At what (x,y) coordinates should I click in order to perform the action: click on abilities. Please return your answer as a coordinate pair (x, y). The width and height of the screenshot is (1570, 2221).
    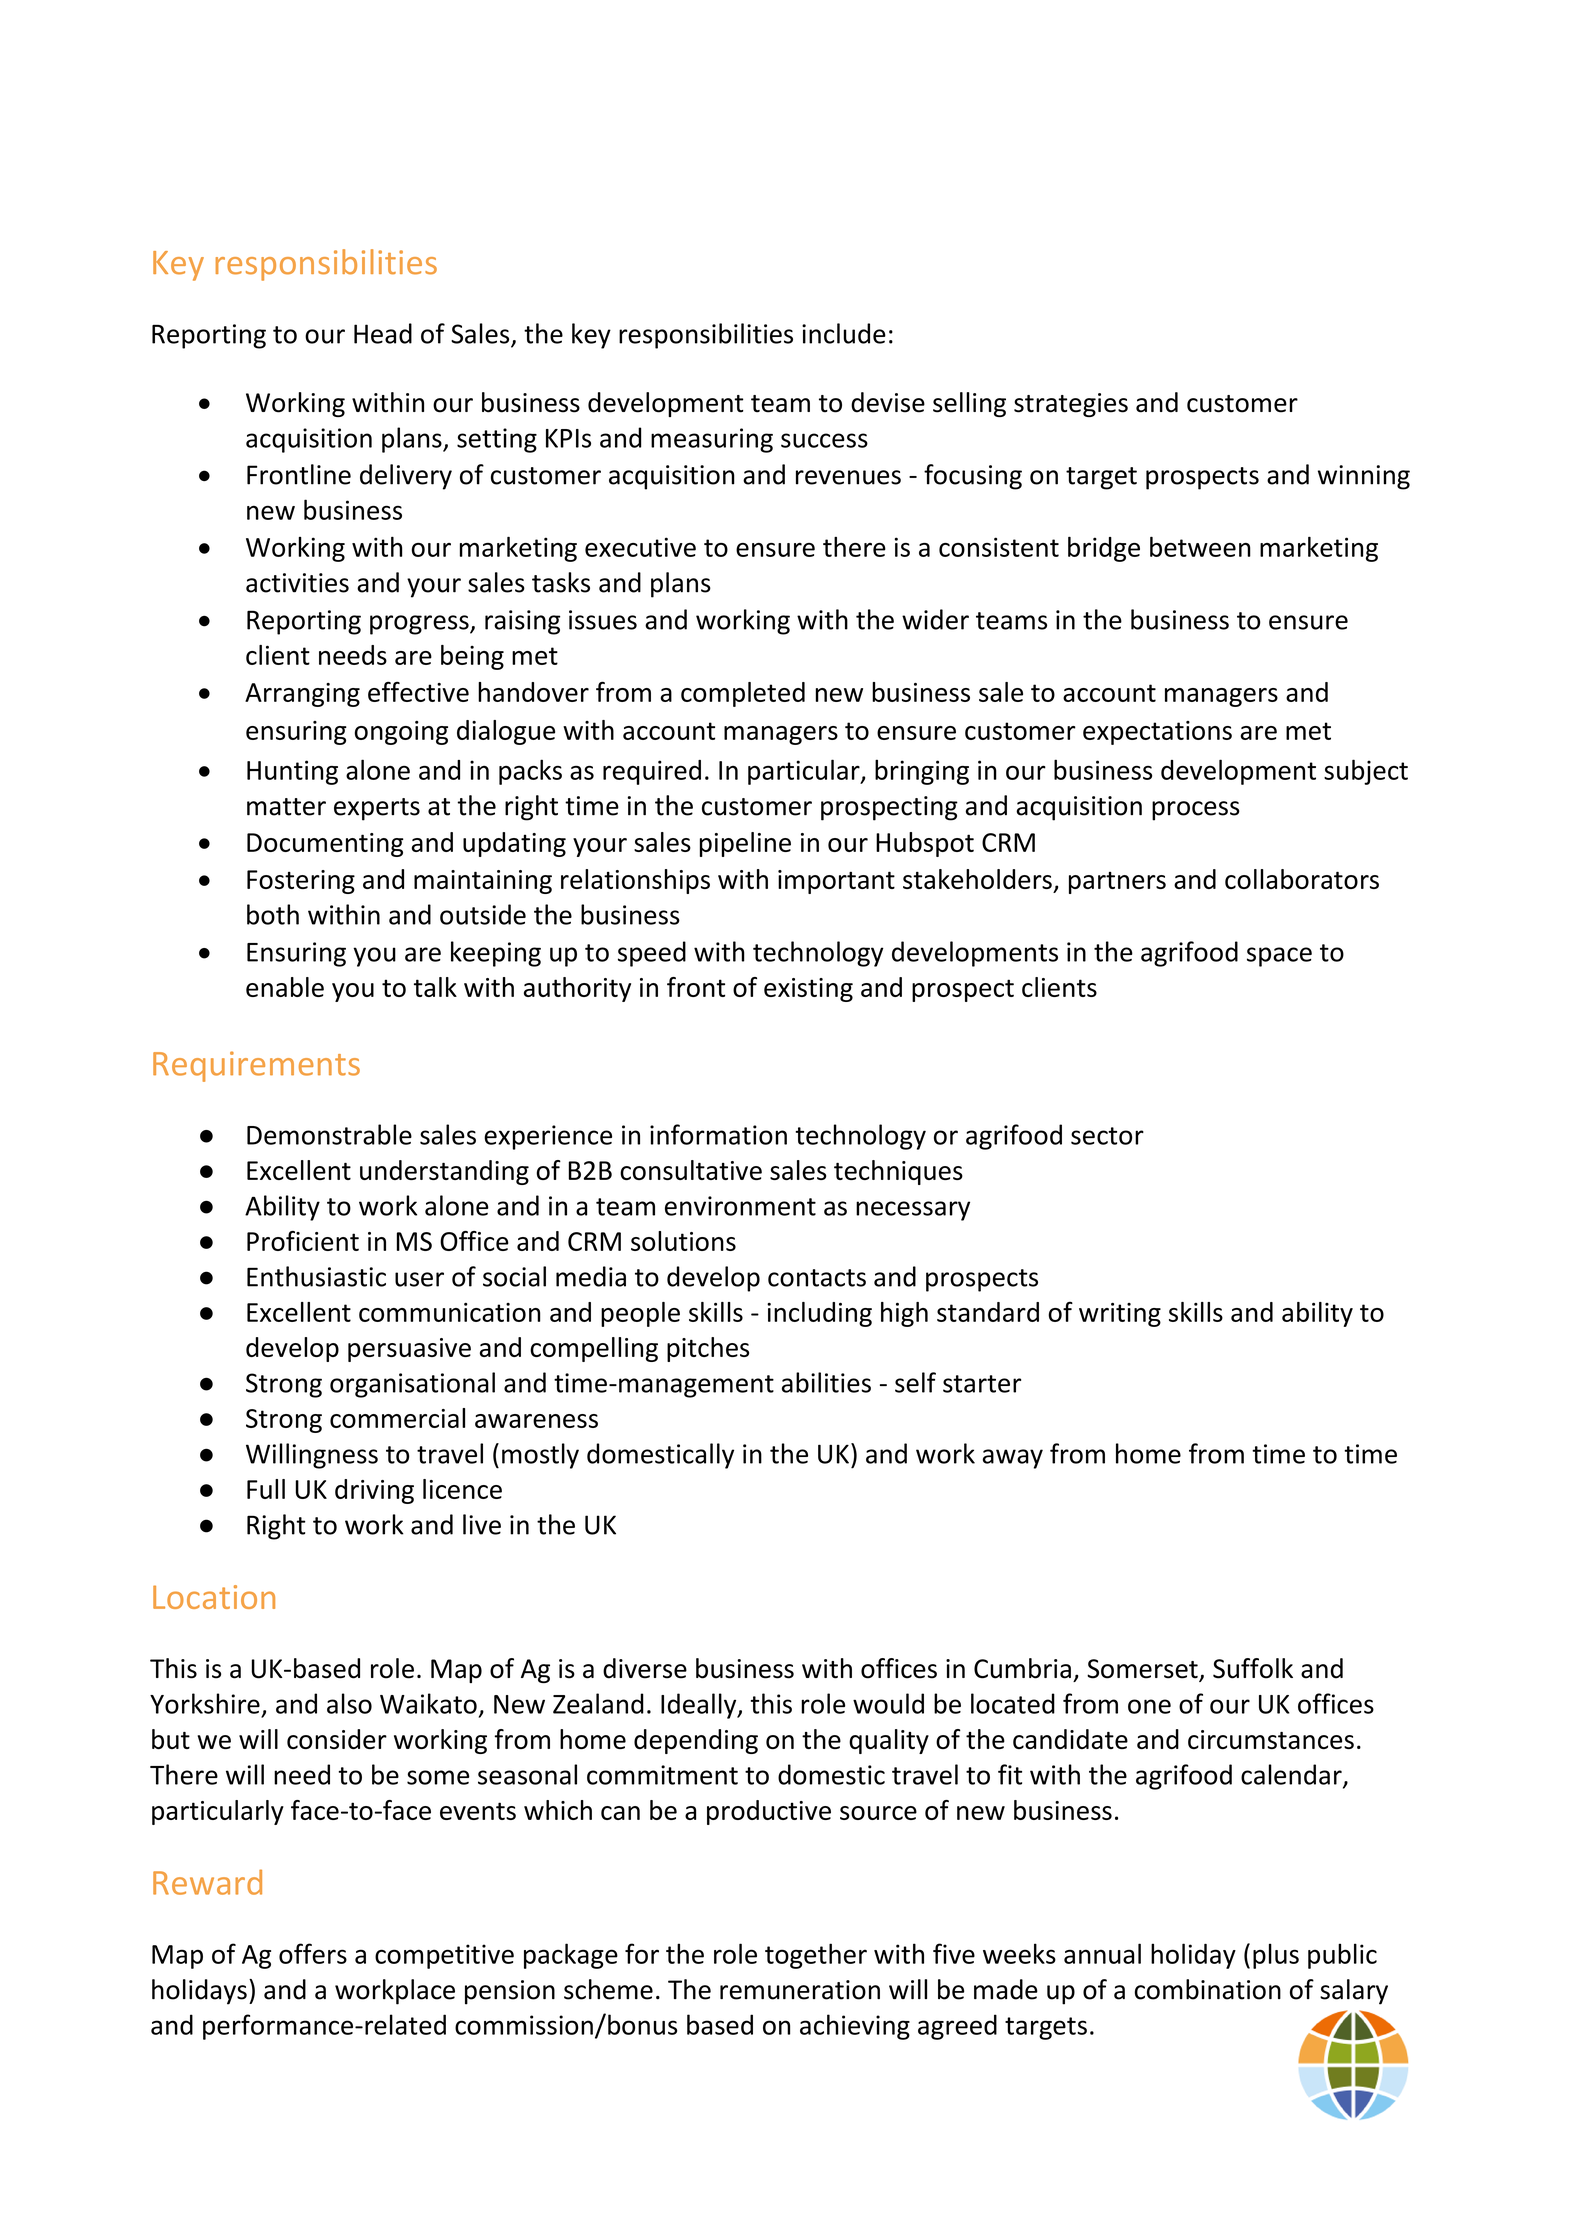
    Looking at the image, I should click on (826, 1382).
